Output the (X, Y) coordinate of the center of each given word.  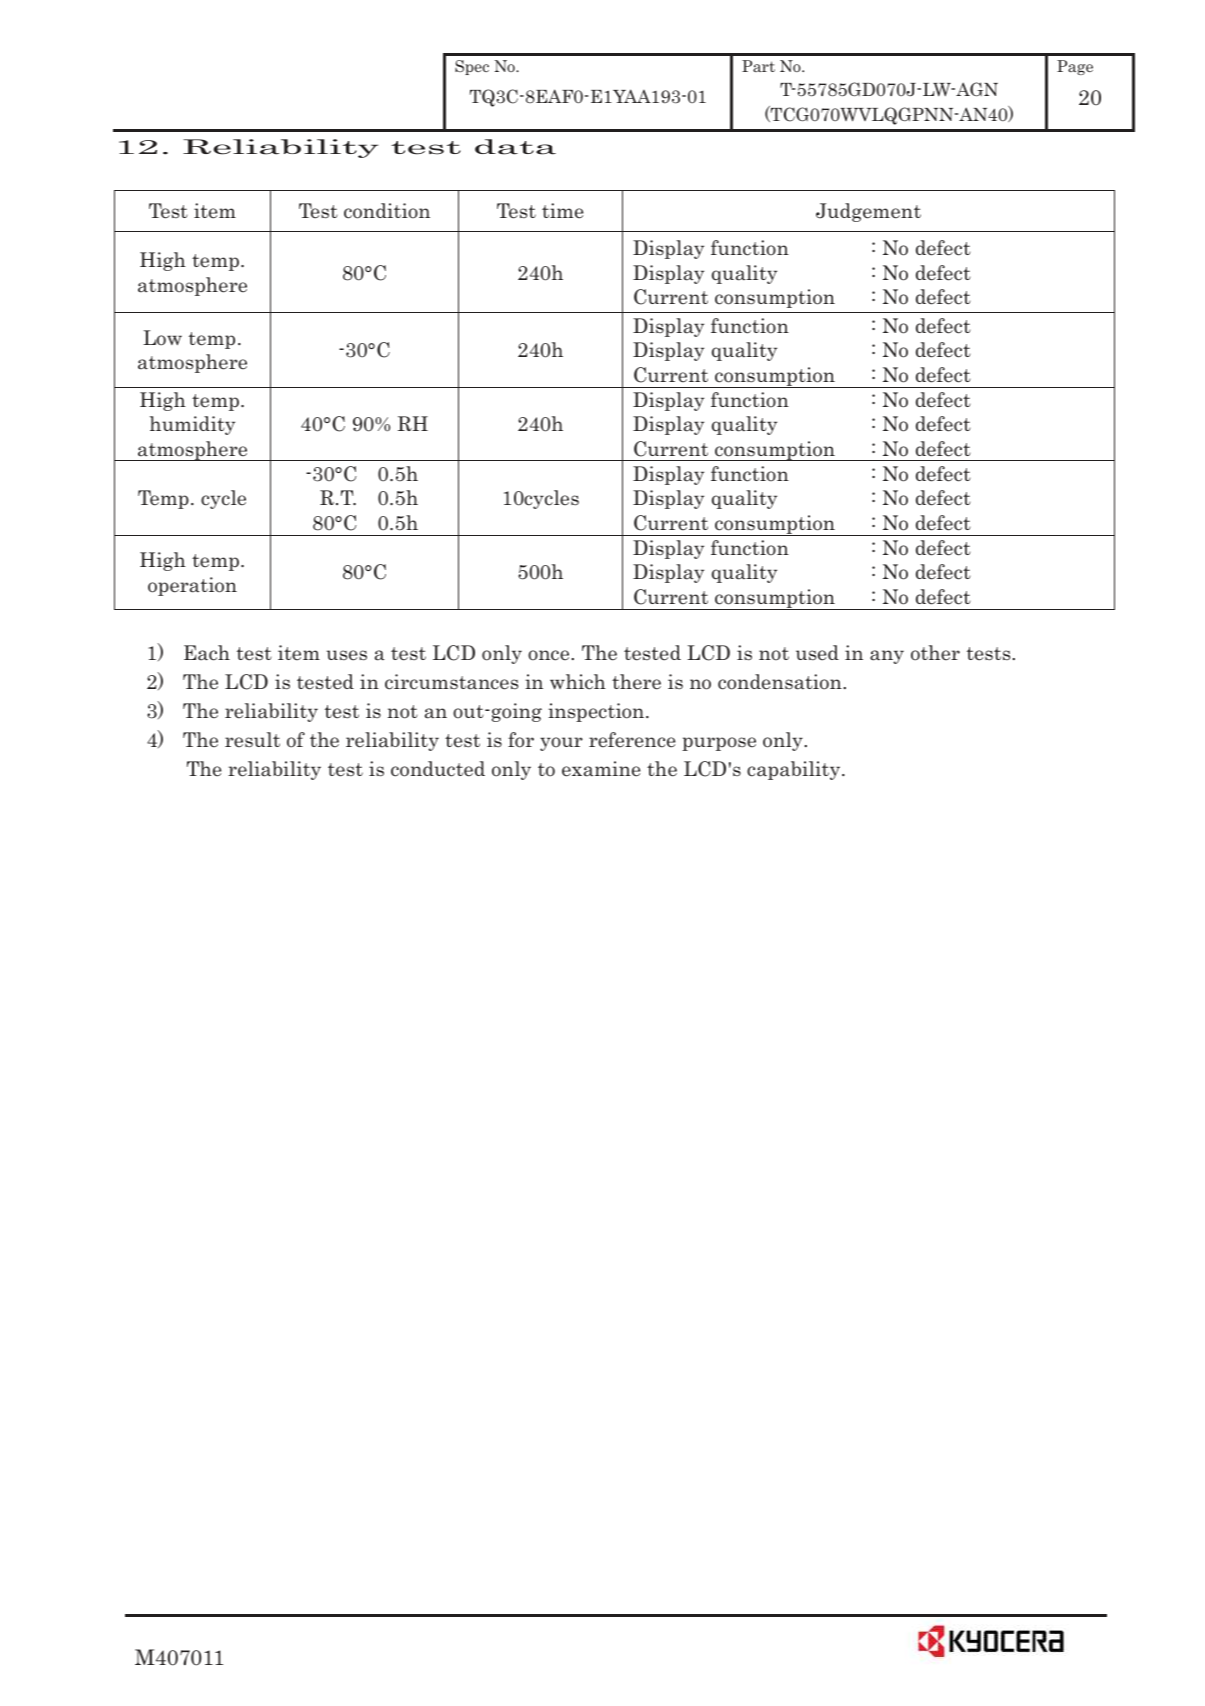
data (515, 147)
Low (162, 338)
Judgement (868, 212)
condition (387, 211)
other (935, 653)
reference (632, 740)
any (887, 657)
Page (1075, 67)
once (550, 655)
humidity (192, 425)
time (563, 211)
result (252, 740)
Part (758, 66)
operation (192, 586)
